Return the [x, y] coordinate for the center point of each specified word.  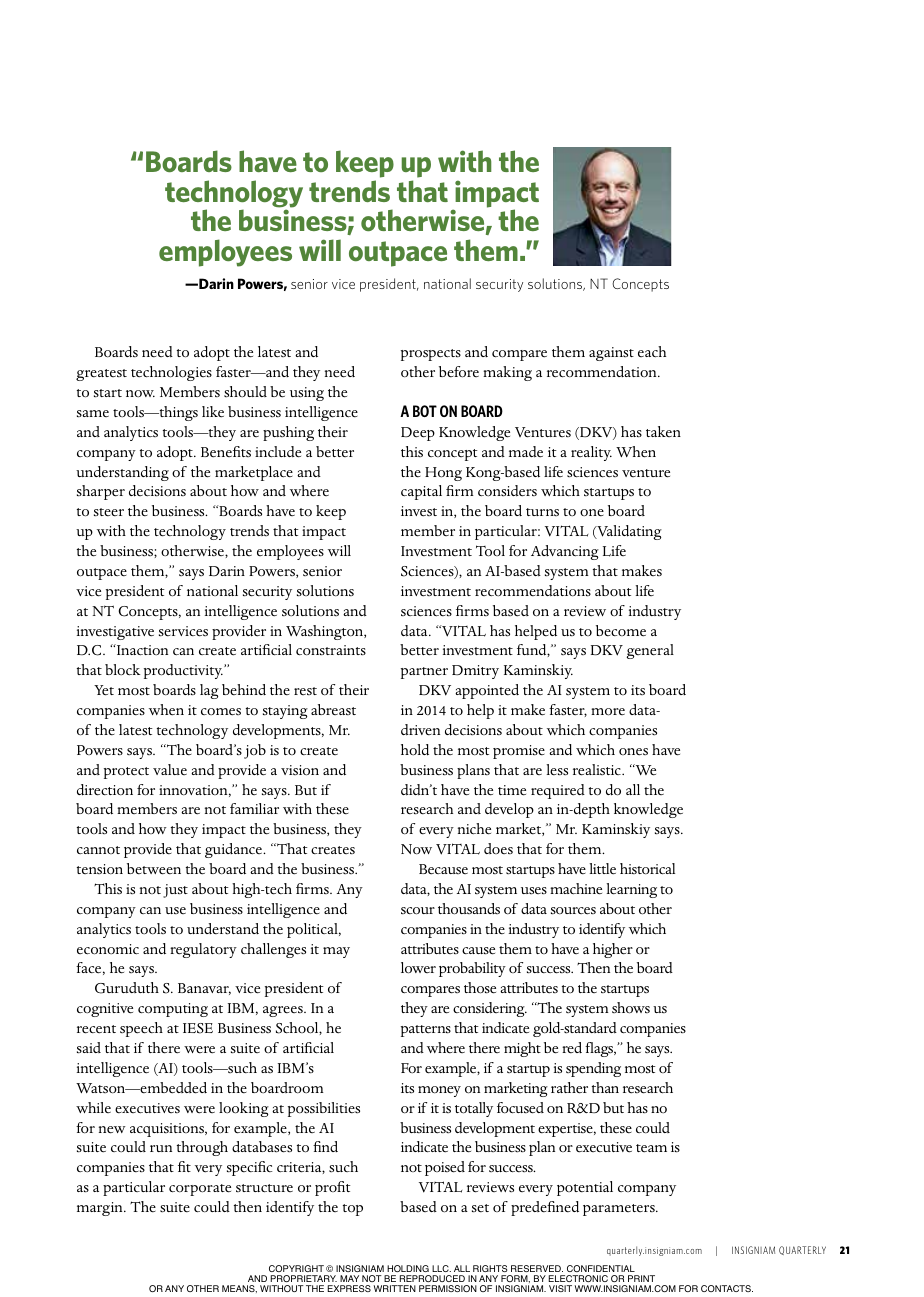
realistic [598, 770]
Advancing [565, 552]
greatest [101, 375]
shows [631, 1008]
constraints [331, 650]
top [353, 1210]
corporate [200, 1190]
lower [418, 968]
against [611, 354]
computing [173, 1010]
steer [109, 512]
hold [415, 750]
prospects [431, 355]
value [170, 769]
